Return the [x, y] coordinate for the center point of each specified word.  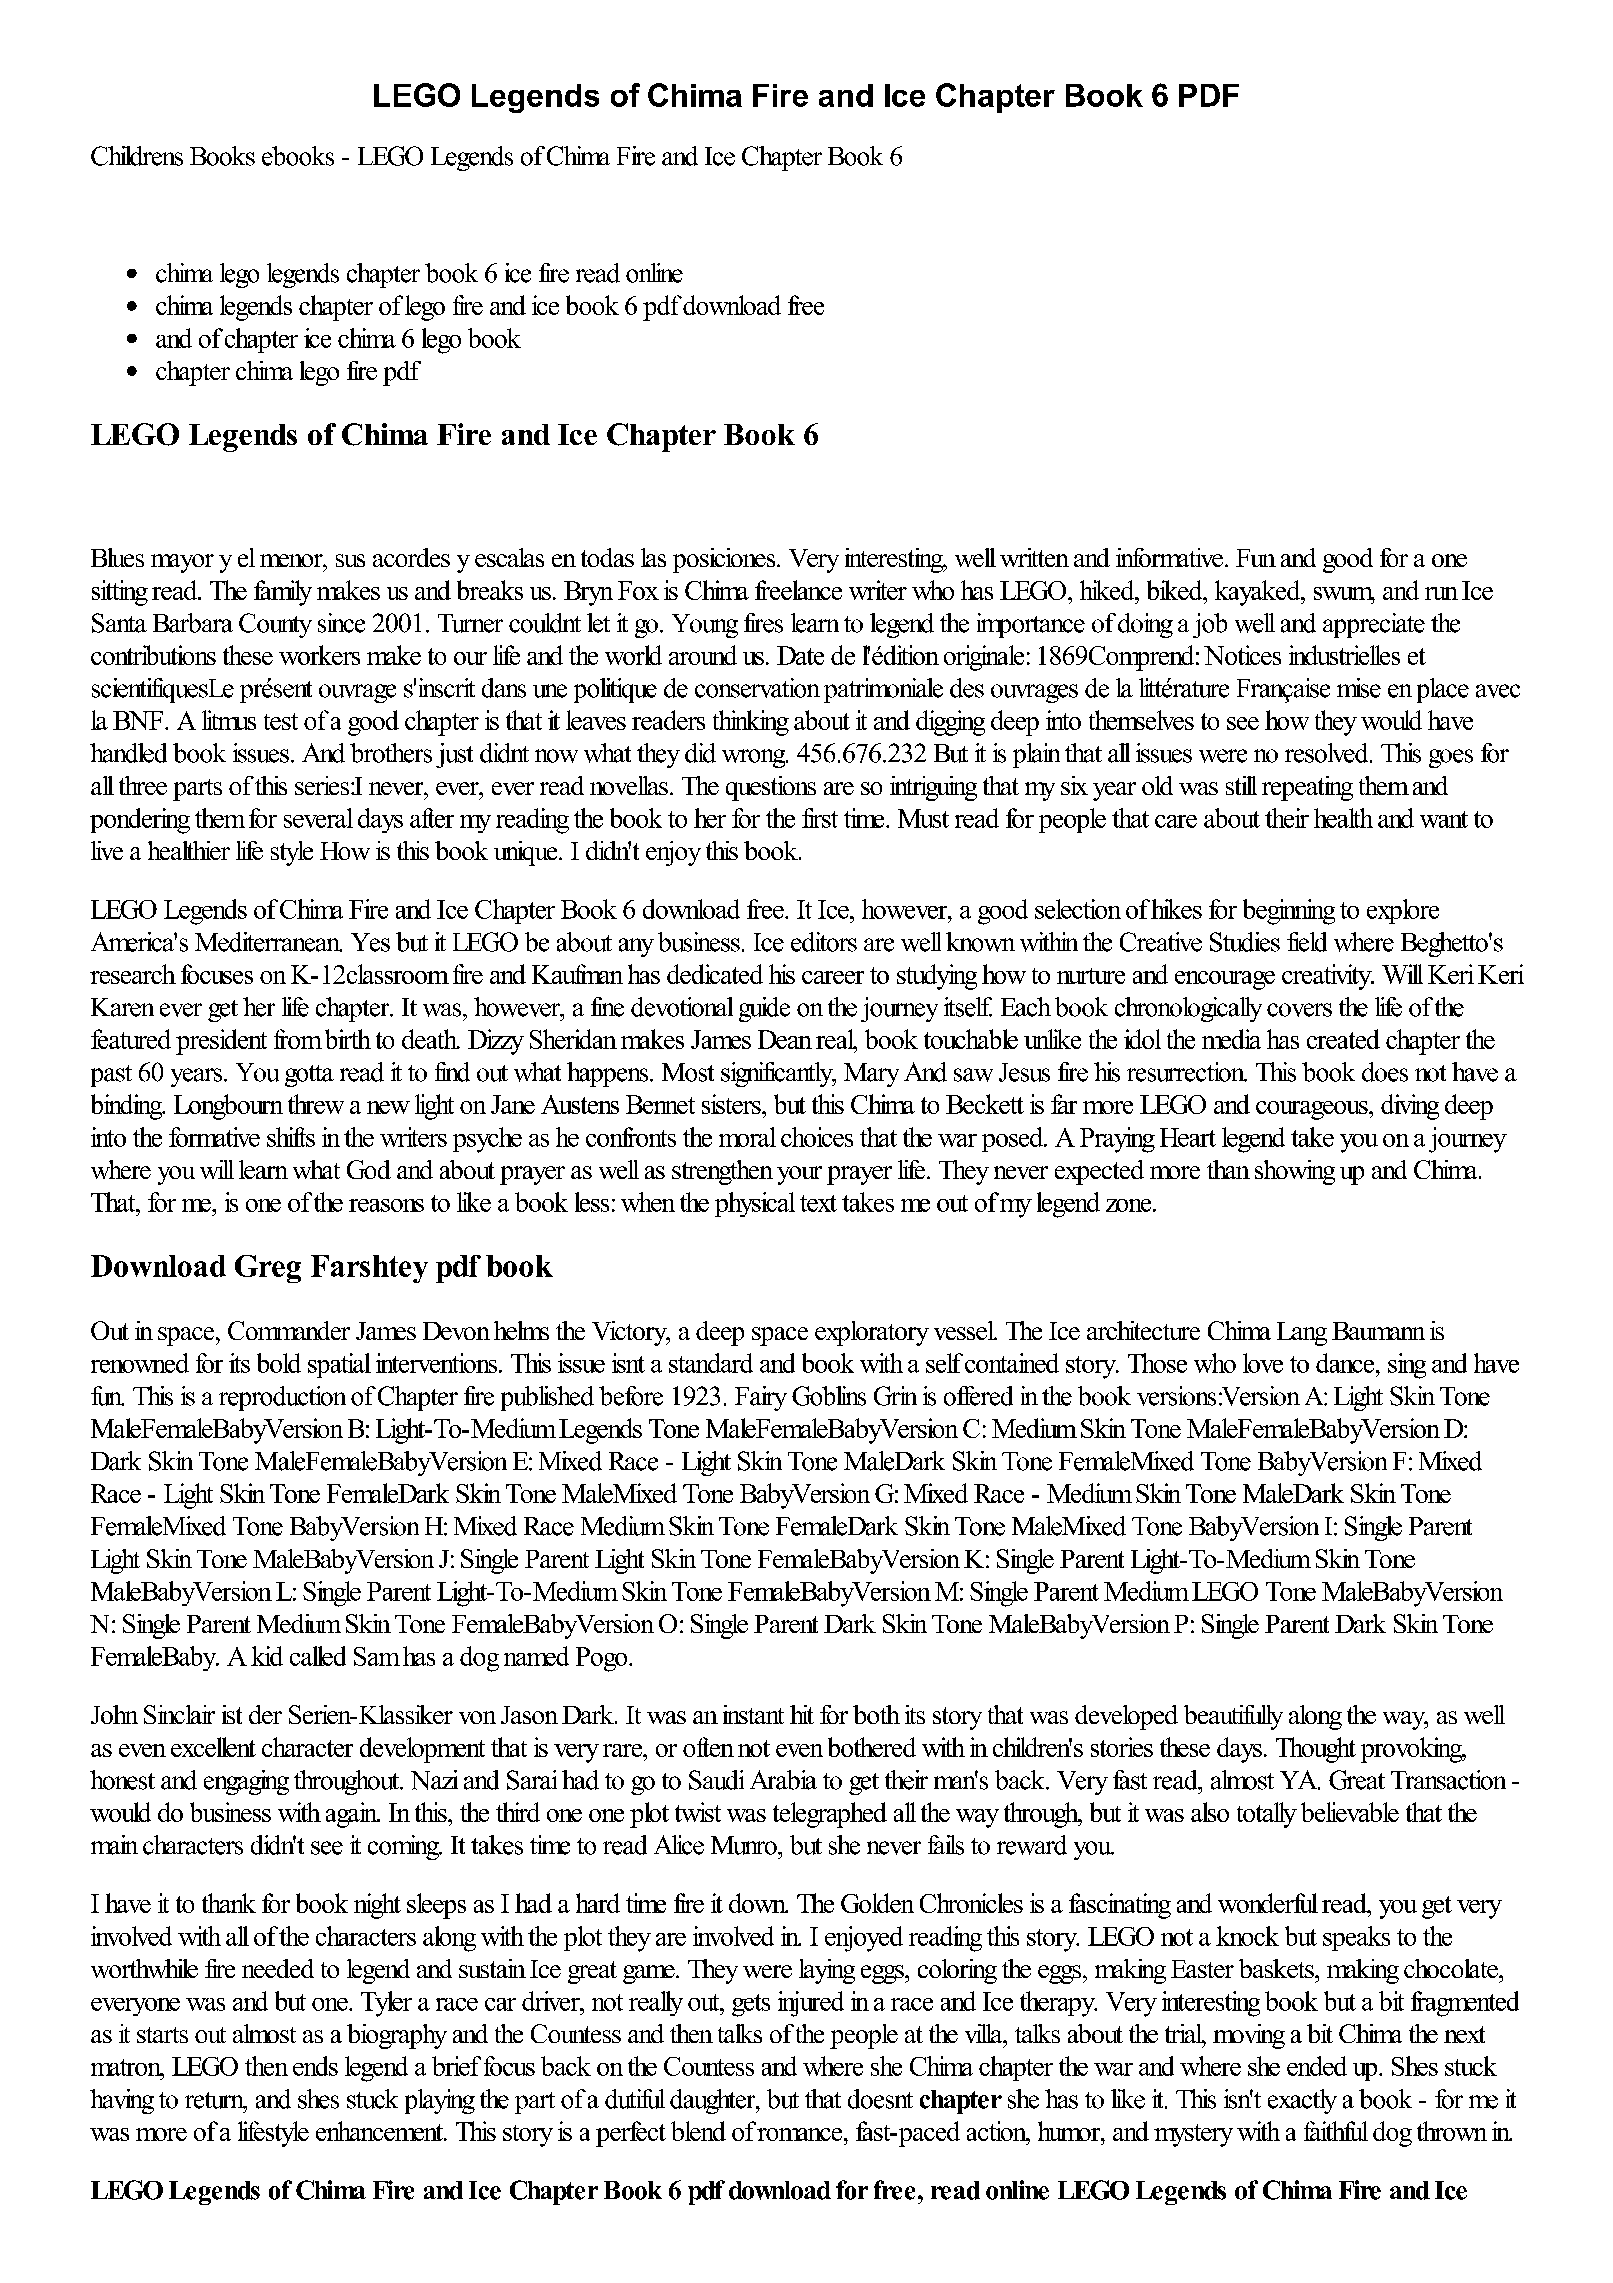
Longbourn [228, 1107]
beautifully [1233, 1717]
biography [397, 2036]
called [318, 1656]
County [275, 625]
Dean [785, 1039]
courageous [1313, 1110]
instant [753, 1714]
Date [800, 655]
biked [1176, 590]
